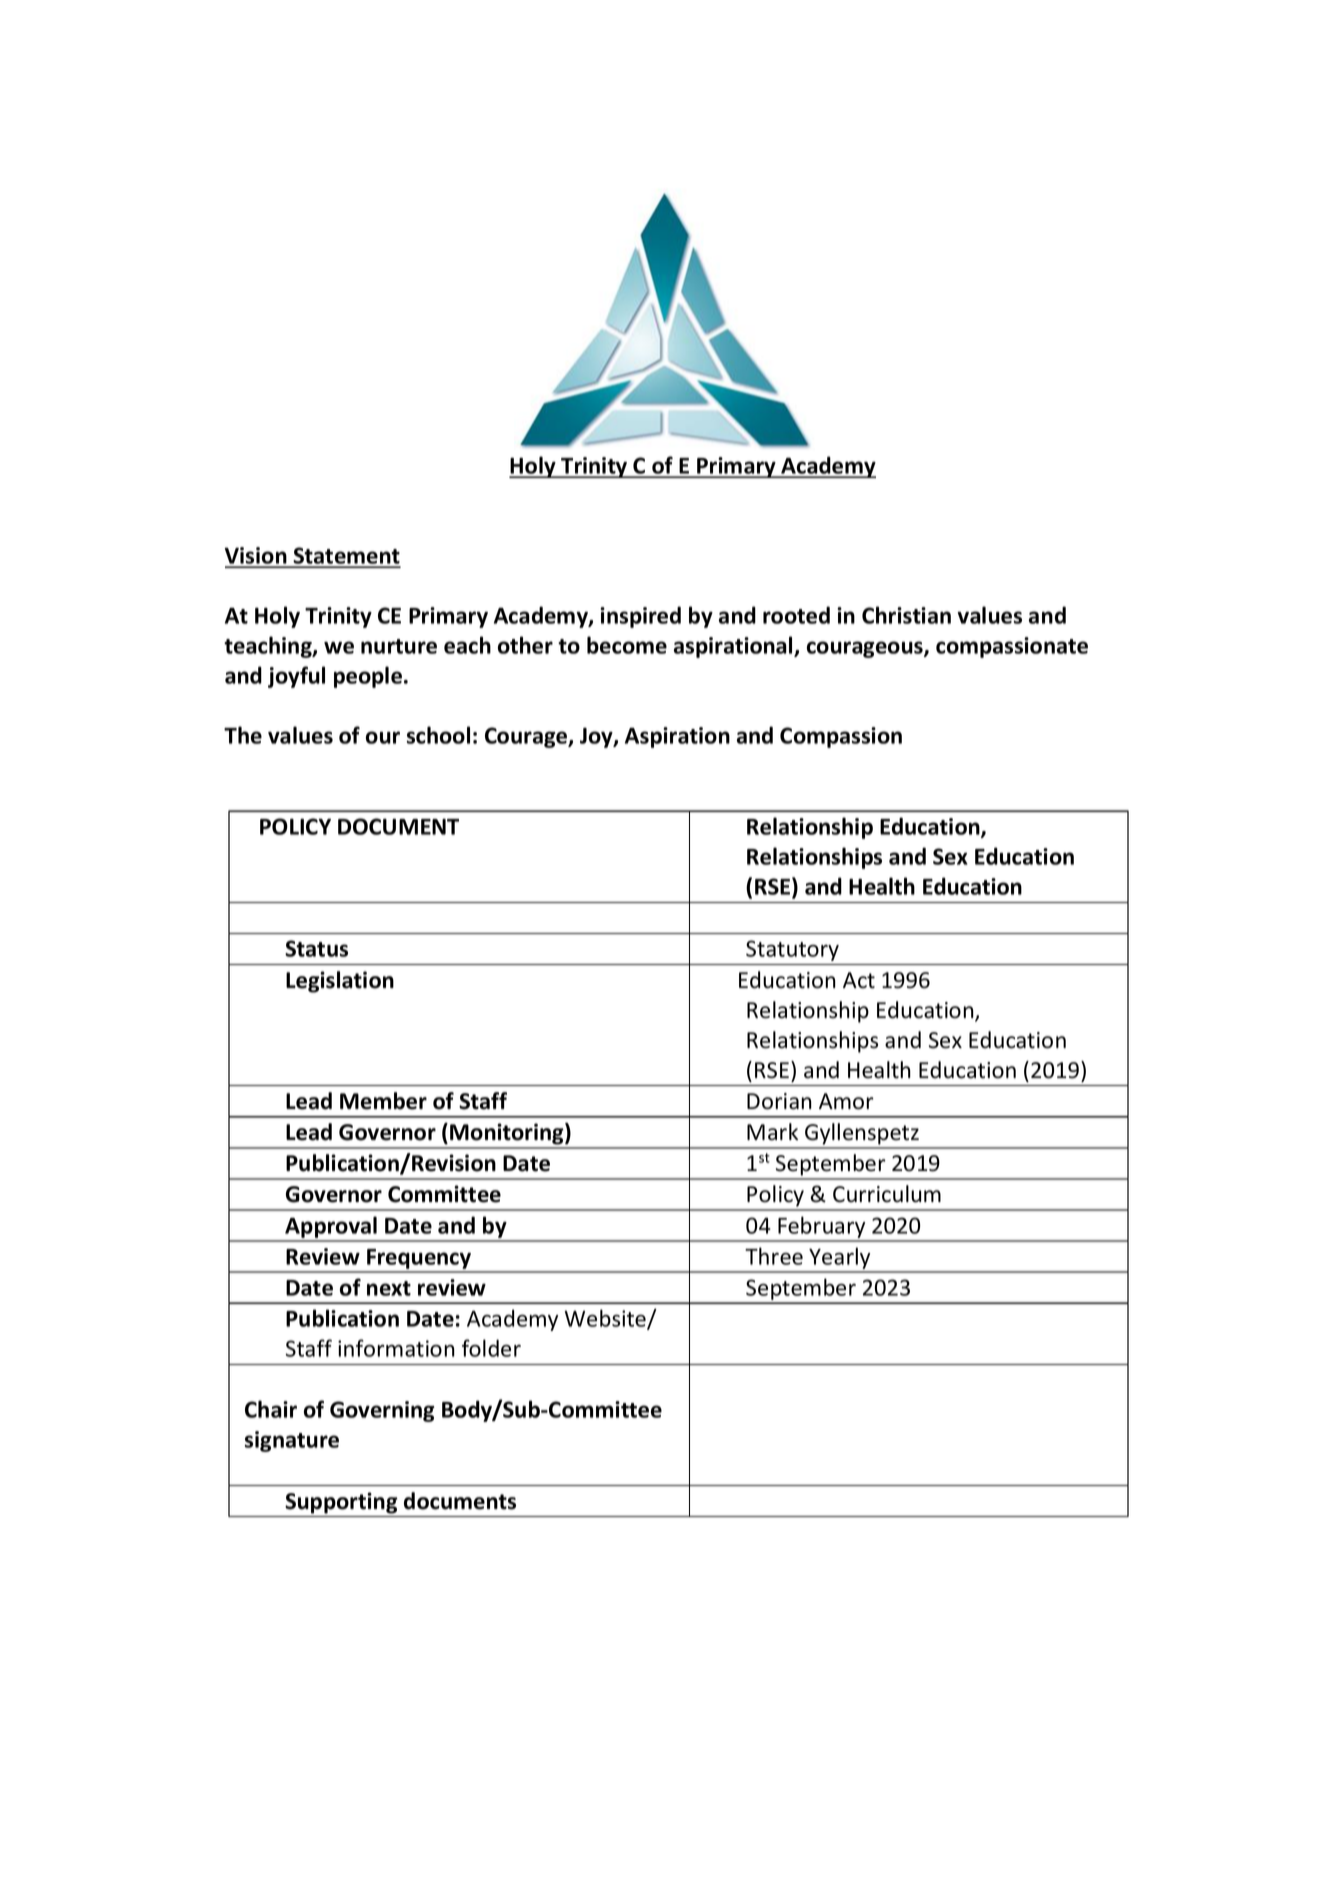  Describe the element at coordinates (906, 615) in the image. I see `Christian` at that location.
